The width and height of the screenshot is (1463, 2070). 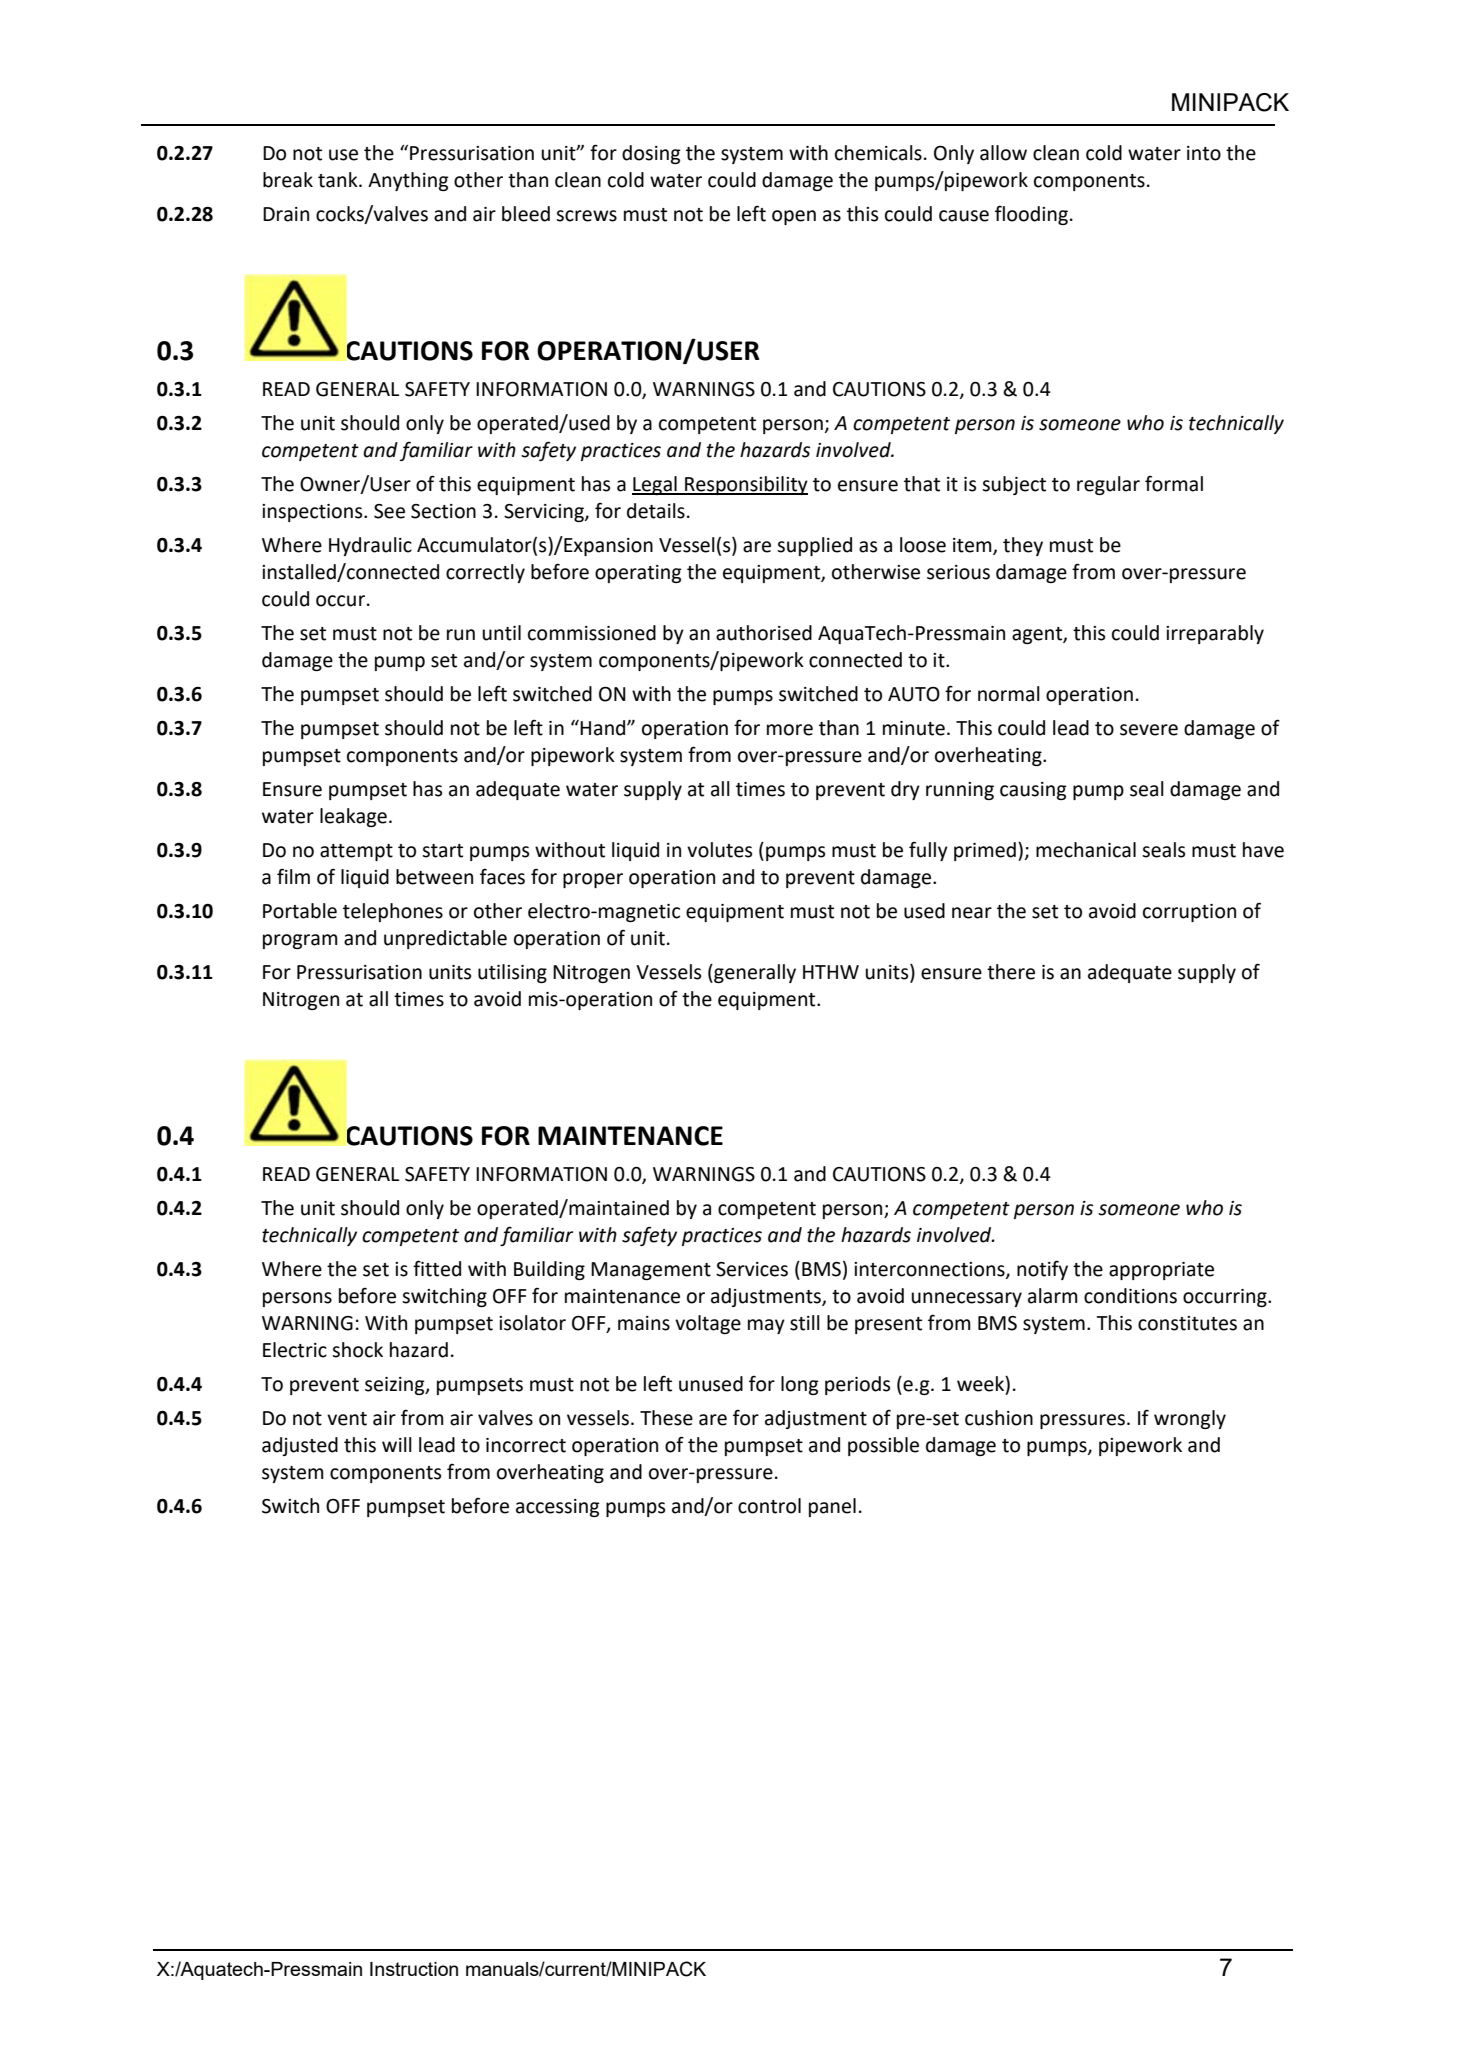 What do you see at coordinates (1204, 153) in the screenshot?
I see `into` at bounding box center [1204, 153].
